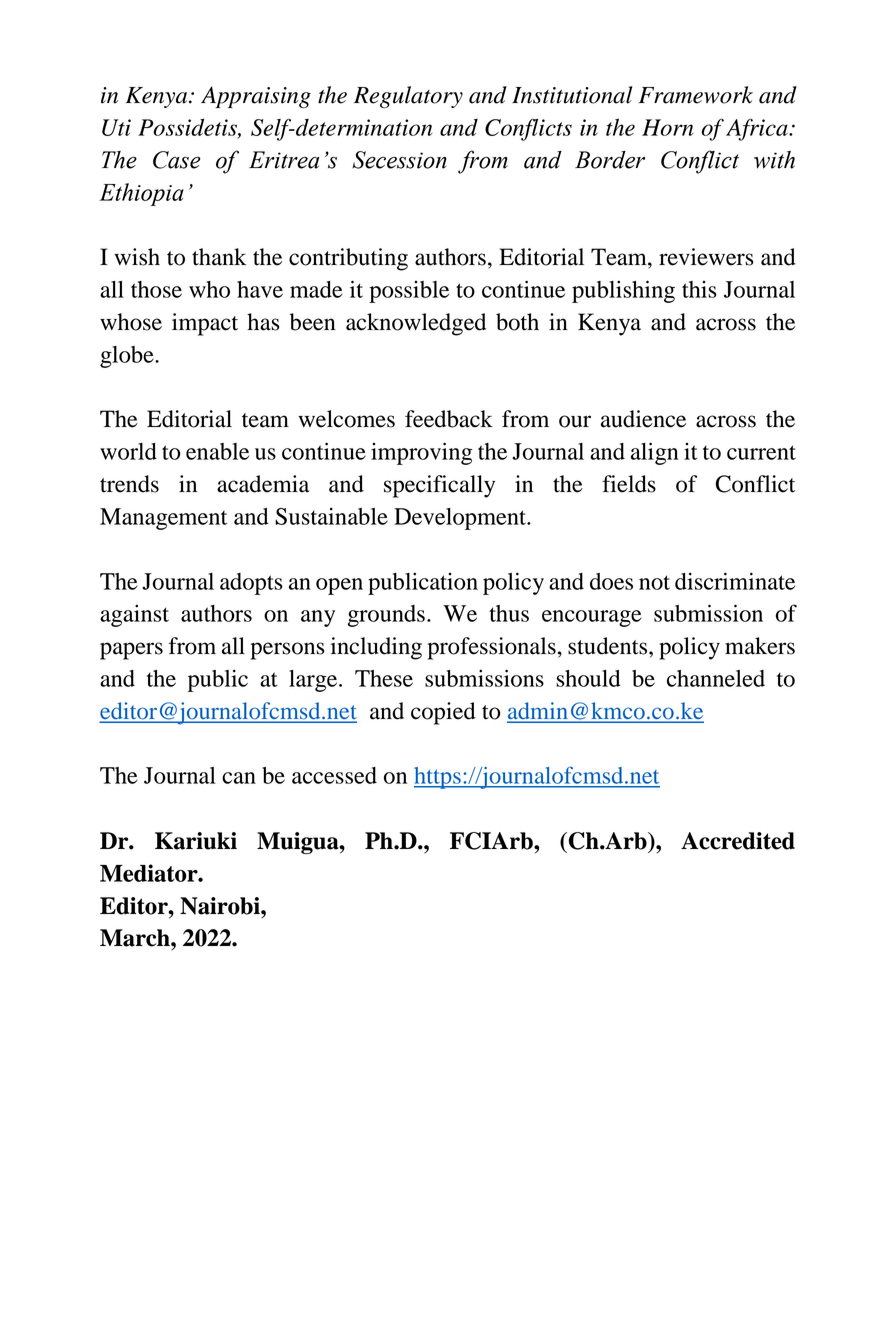  I want to click on Appraising, so click(256, 97).
